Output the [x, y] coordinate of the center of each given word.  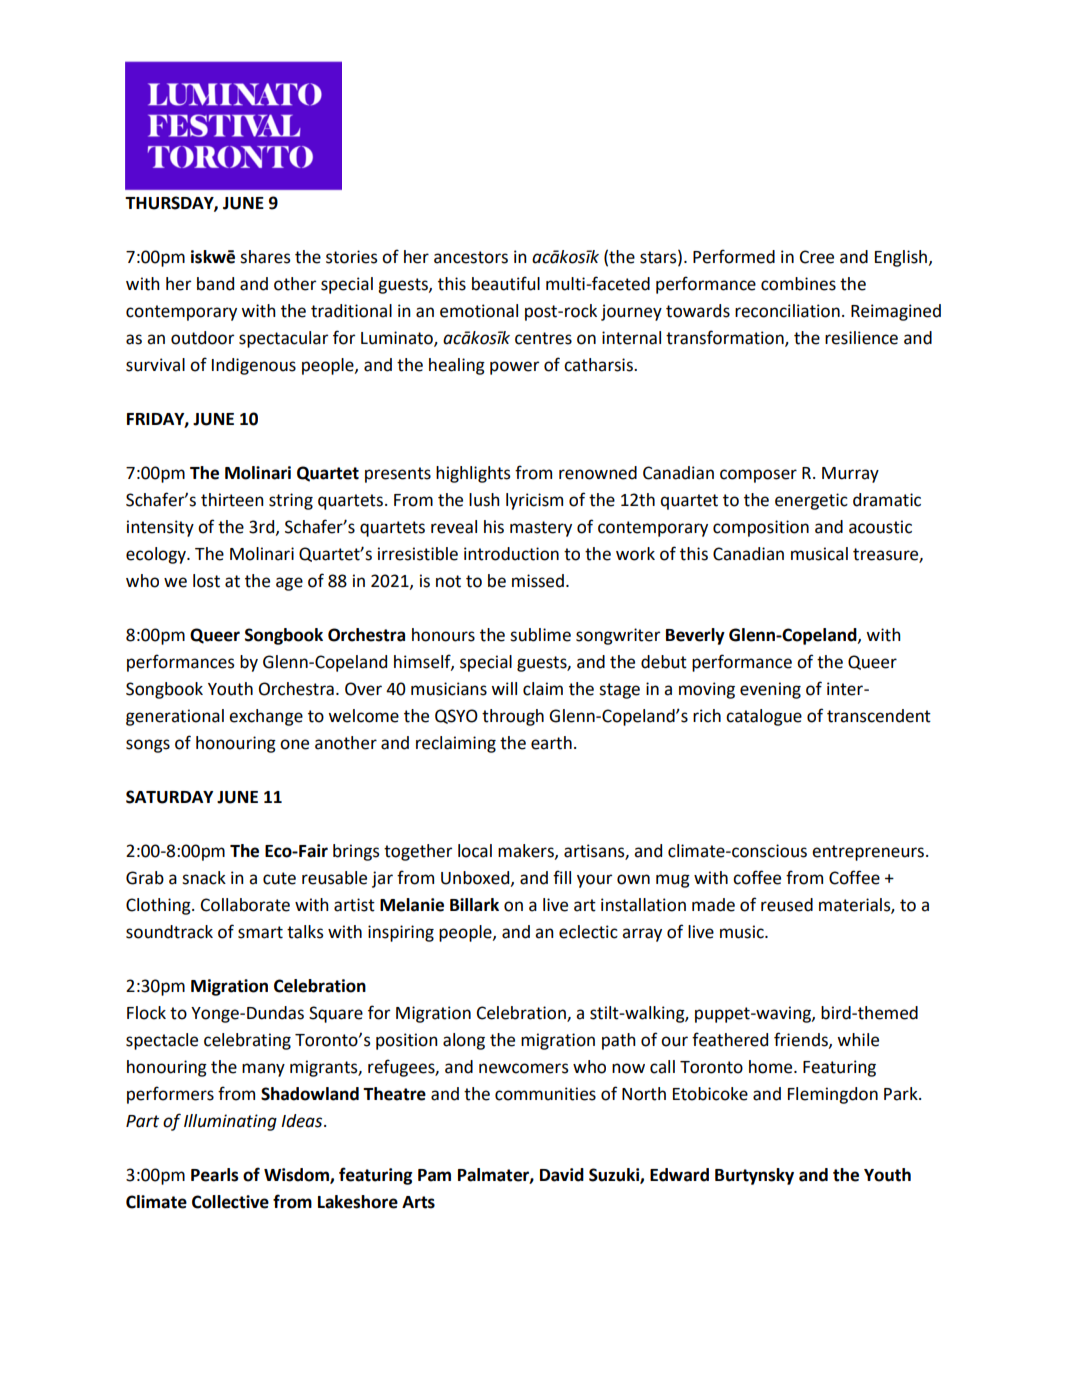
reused [787, 905]
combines [798, 284]
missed [538, 581]
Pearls [215, 1175]
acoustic [880, 527]
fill [562, 877]
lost [206, 581]
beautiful [506, 283]
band [215, 284]
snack [204, 878]
